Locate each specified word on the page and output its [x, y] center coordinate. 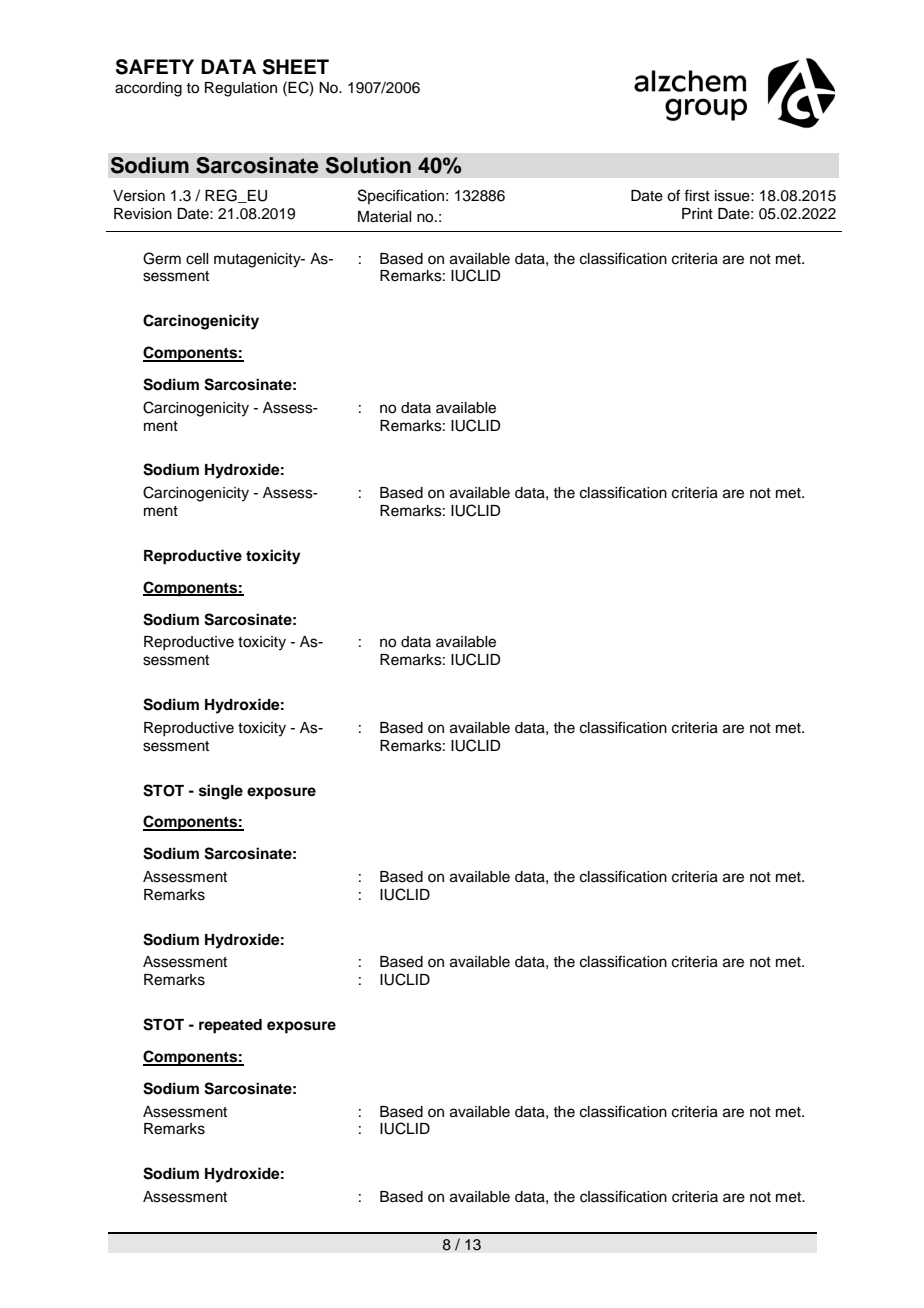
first [697, 195]
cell [197, 259]
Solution [368, 165]
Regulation [241, 89]
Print [697, 213]
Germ [162, 258]
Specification [401, 196]
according [148, 89]
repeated [230, 1026]
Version [139, 196]
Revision [143, 214]
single [221, 792]
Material [384, 217]
